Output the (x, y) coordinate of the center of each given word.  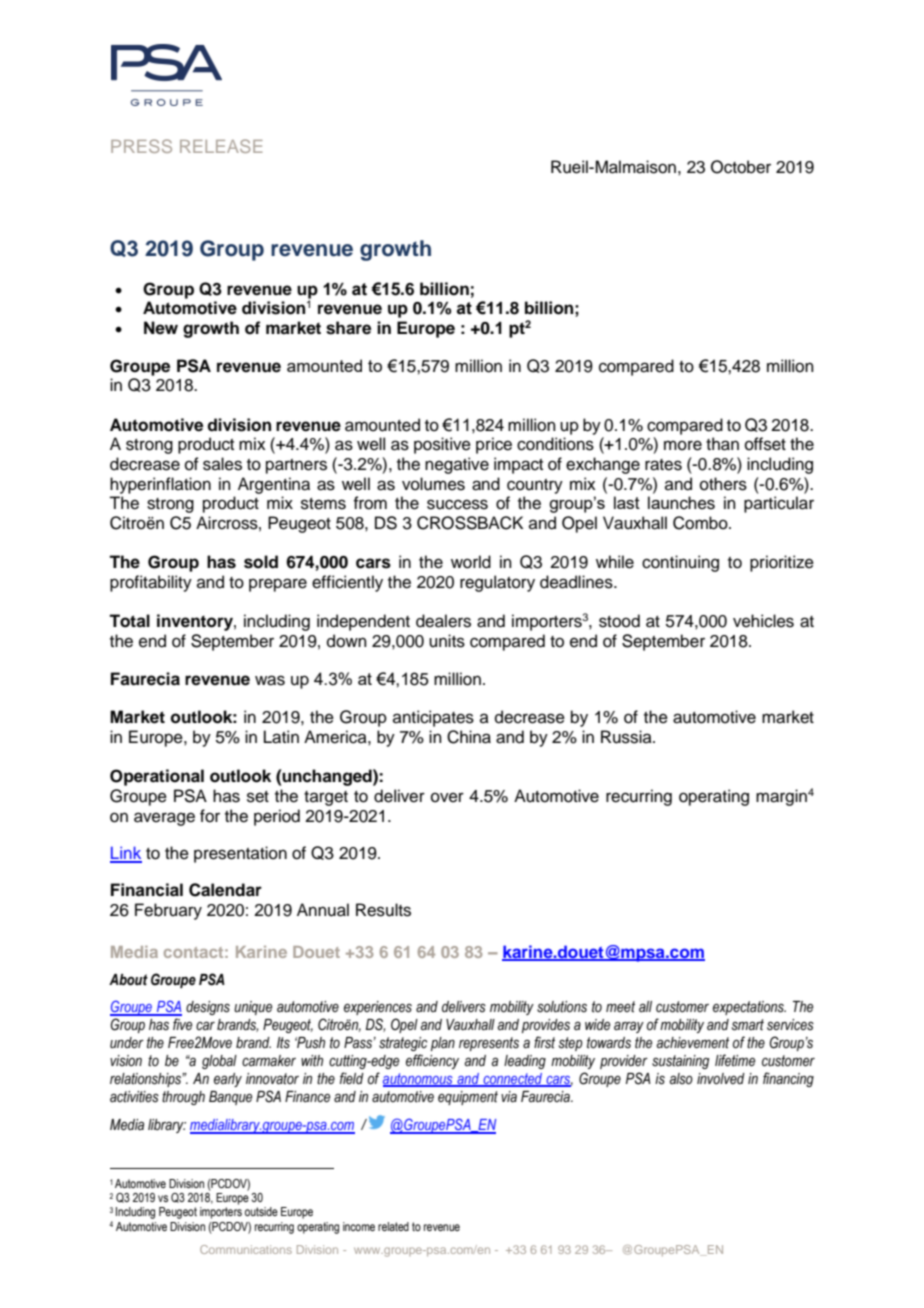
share (348, 328)
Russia (627, 737)
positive (442, 445)
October (741, 167)
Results (383, 910)
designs (208, 1008)
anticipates (433, 718)
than (722, 444)
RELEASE (221, 146)
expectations (749, 1008)
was (270, 680)
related (393, 1226)
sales (222, 464)
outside (261, 1211)
